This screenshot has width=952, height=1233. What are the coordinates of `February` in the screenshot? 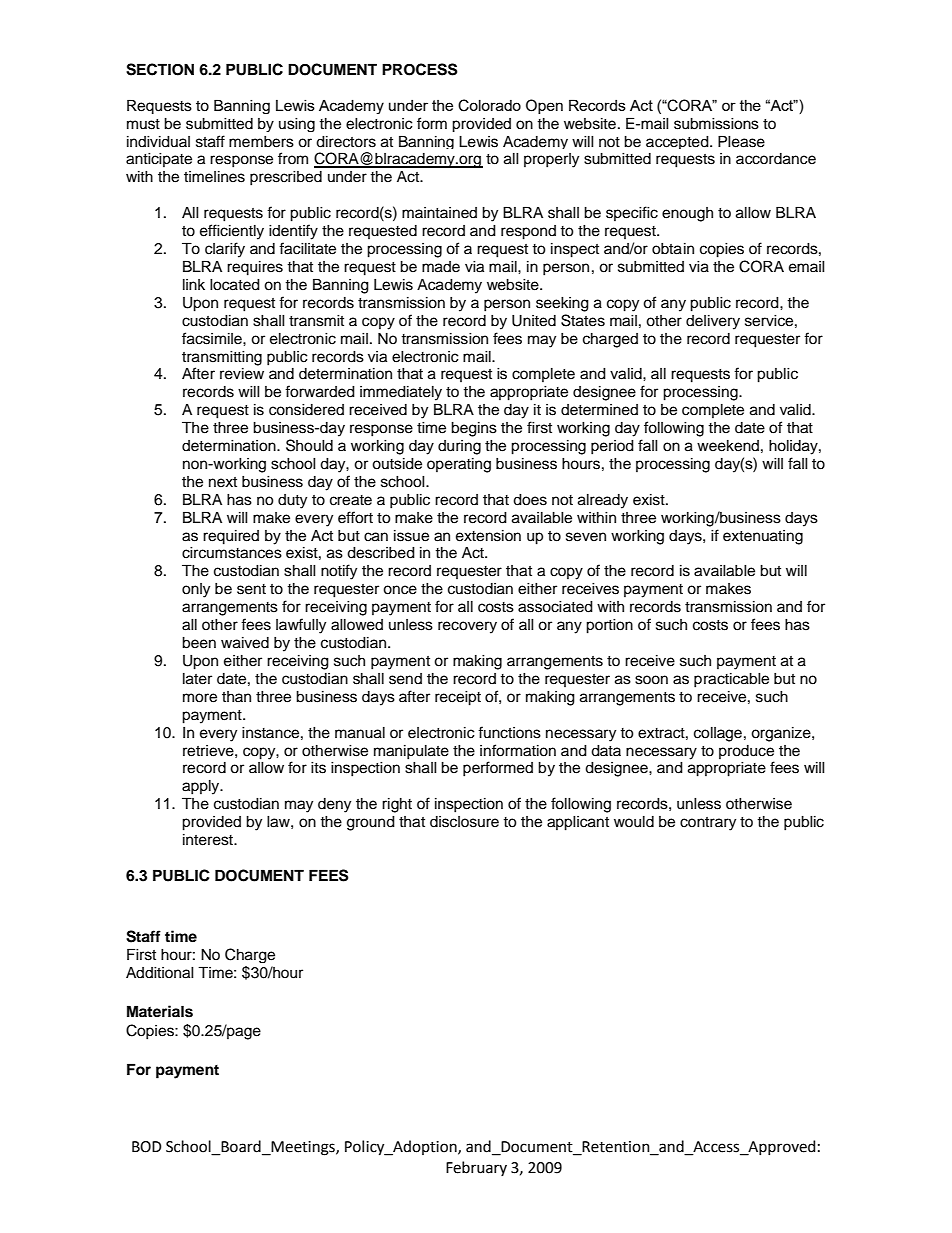 It's located at (476, 1168).
